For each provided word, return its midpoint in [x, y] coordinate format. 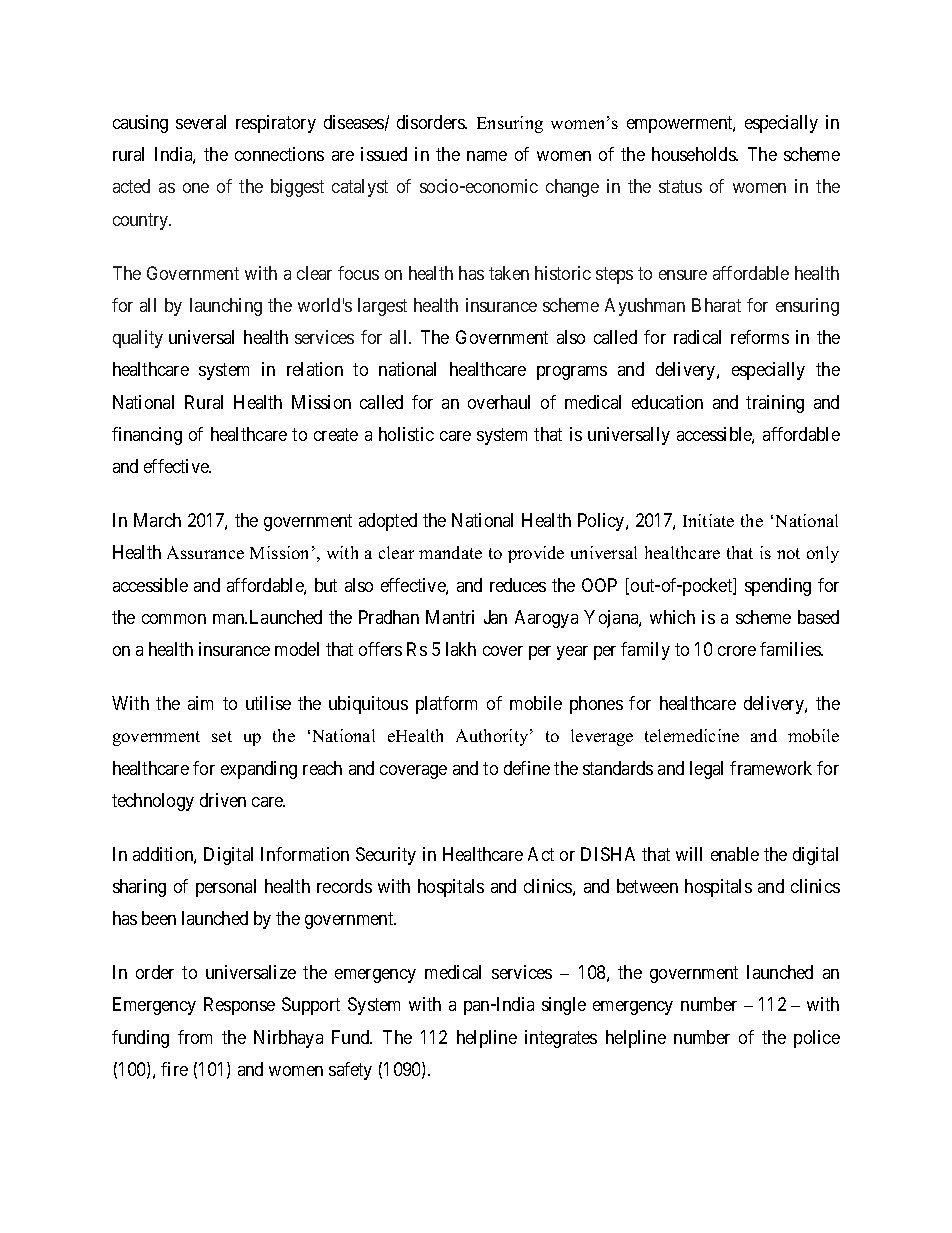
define [527, 768]
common [174, 619]
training [775, 404]
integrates [561, 1039]
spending [778, 587]
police [817, 1039]
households [694, 154]
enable [735, 854]
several [201, 122]
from [195, 1037]
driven [223, 800]
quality [138, 339]
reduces [518, 585]
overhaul [499, 402]
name [487, 156]
